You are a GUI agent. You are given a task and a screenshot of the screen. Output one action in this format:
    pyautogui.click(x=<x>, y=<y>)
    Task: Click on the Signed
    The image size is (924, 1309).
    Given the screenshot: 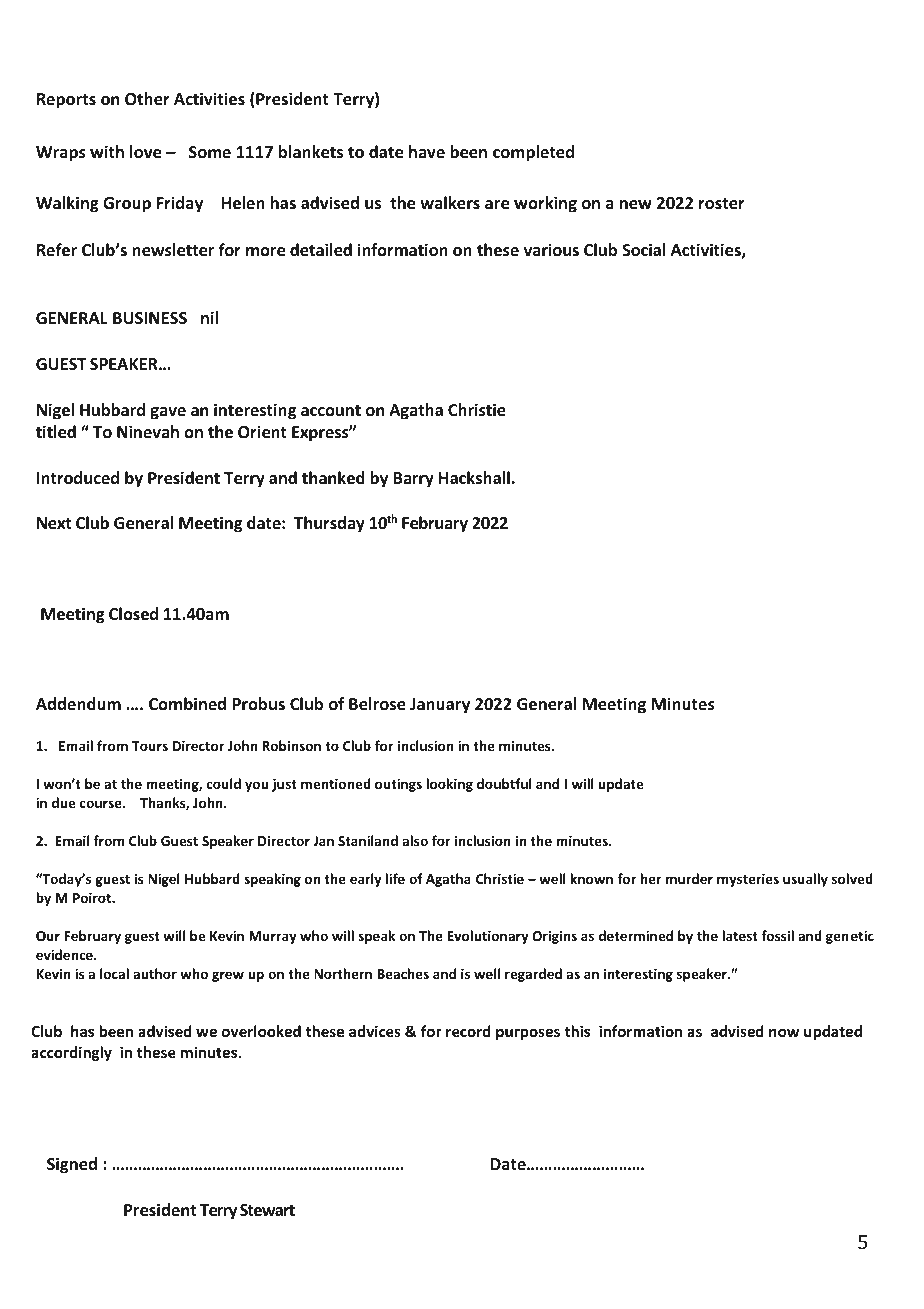 What is the action you would take?
    pyautogui.click(x=72, y=1165)
